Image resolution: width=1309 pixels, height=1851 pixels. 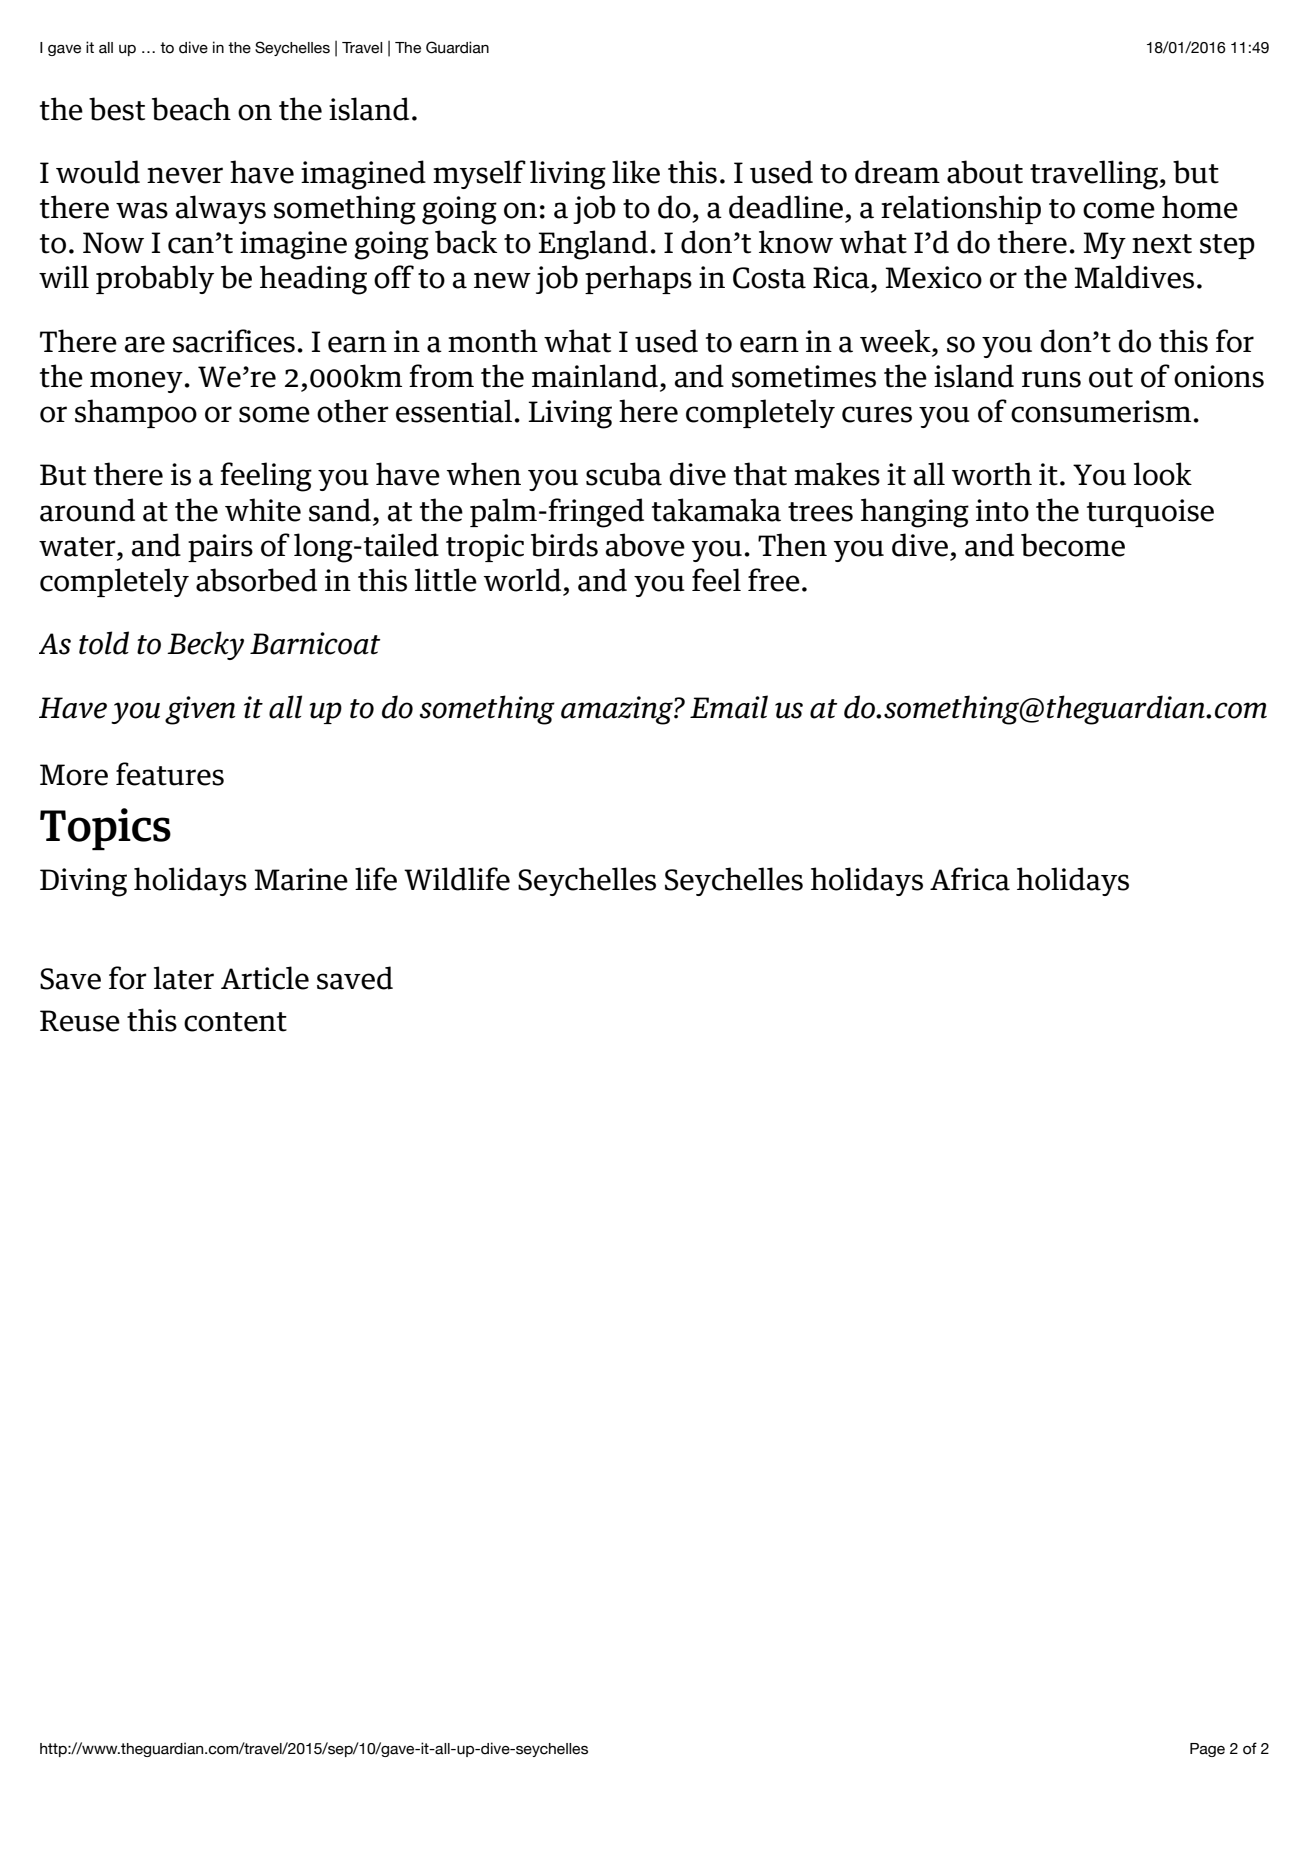 I want to click on like, so click(x=636, y=172).
